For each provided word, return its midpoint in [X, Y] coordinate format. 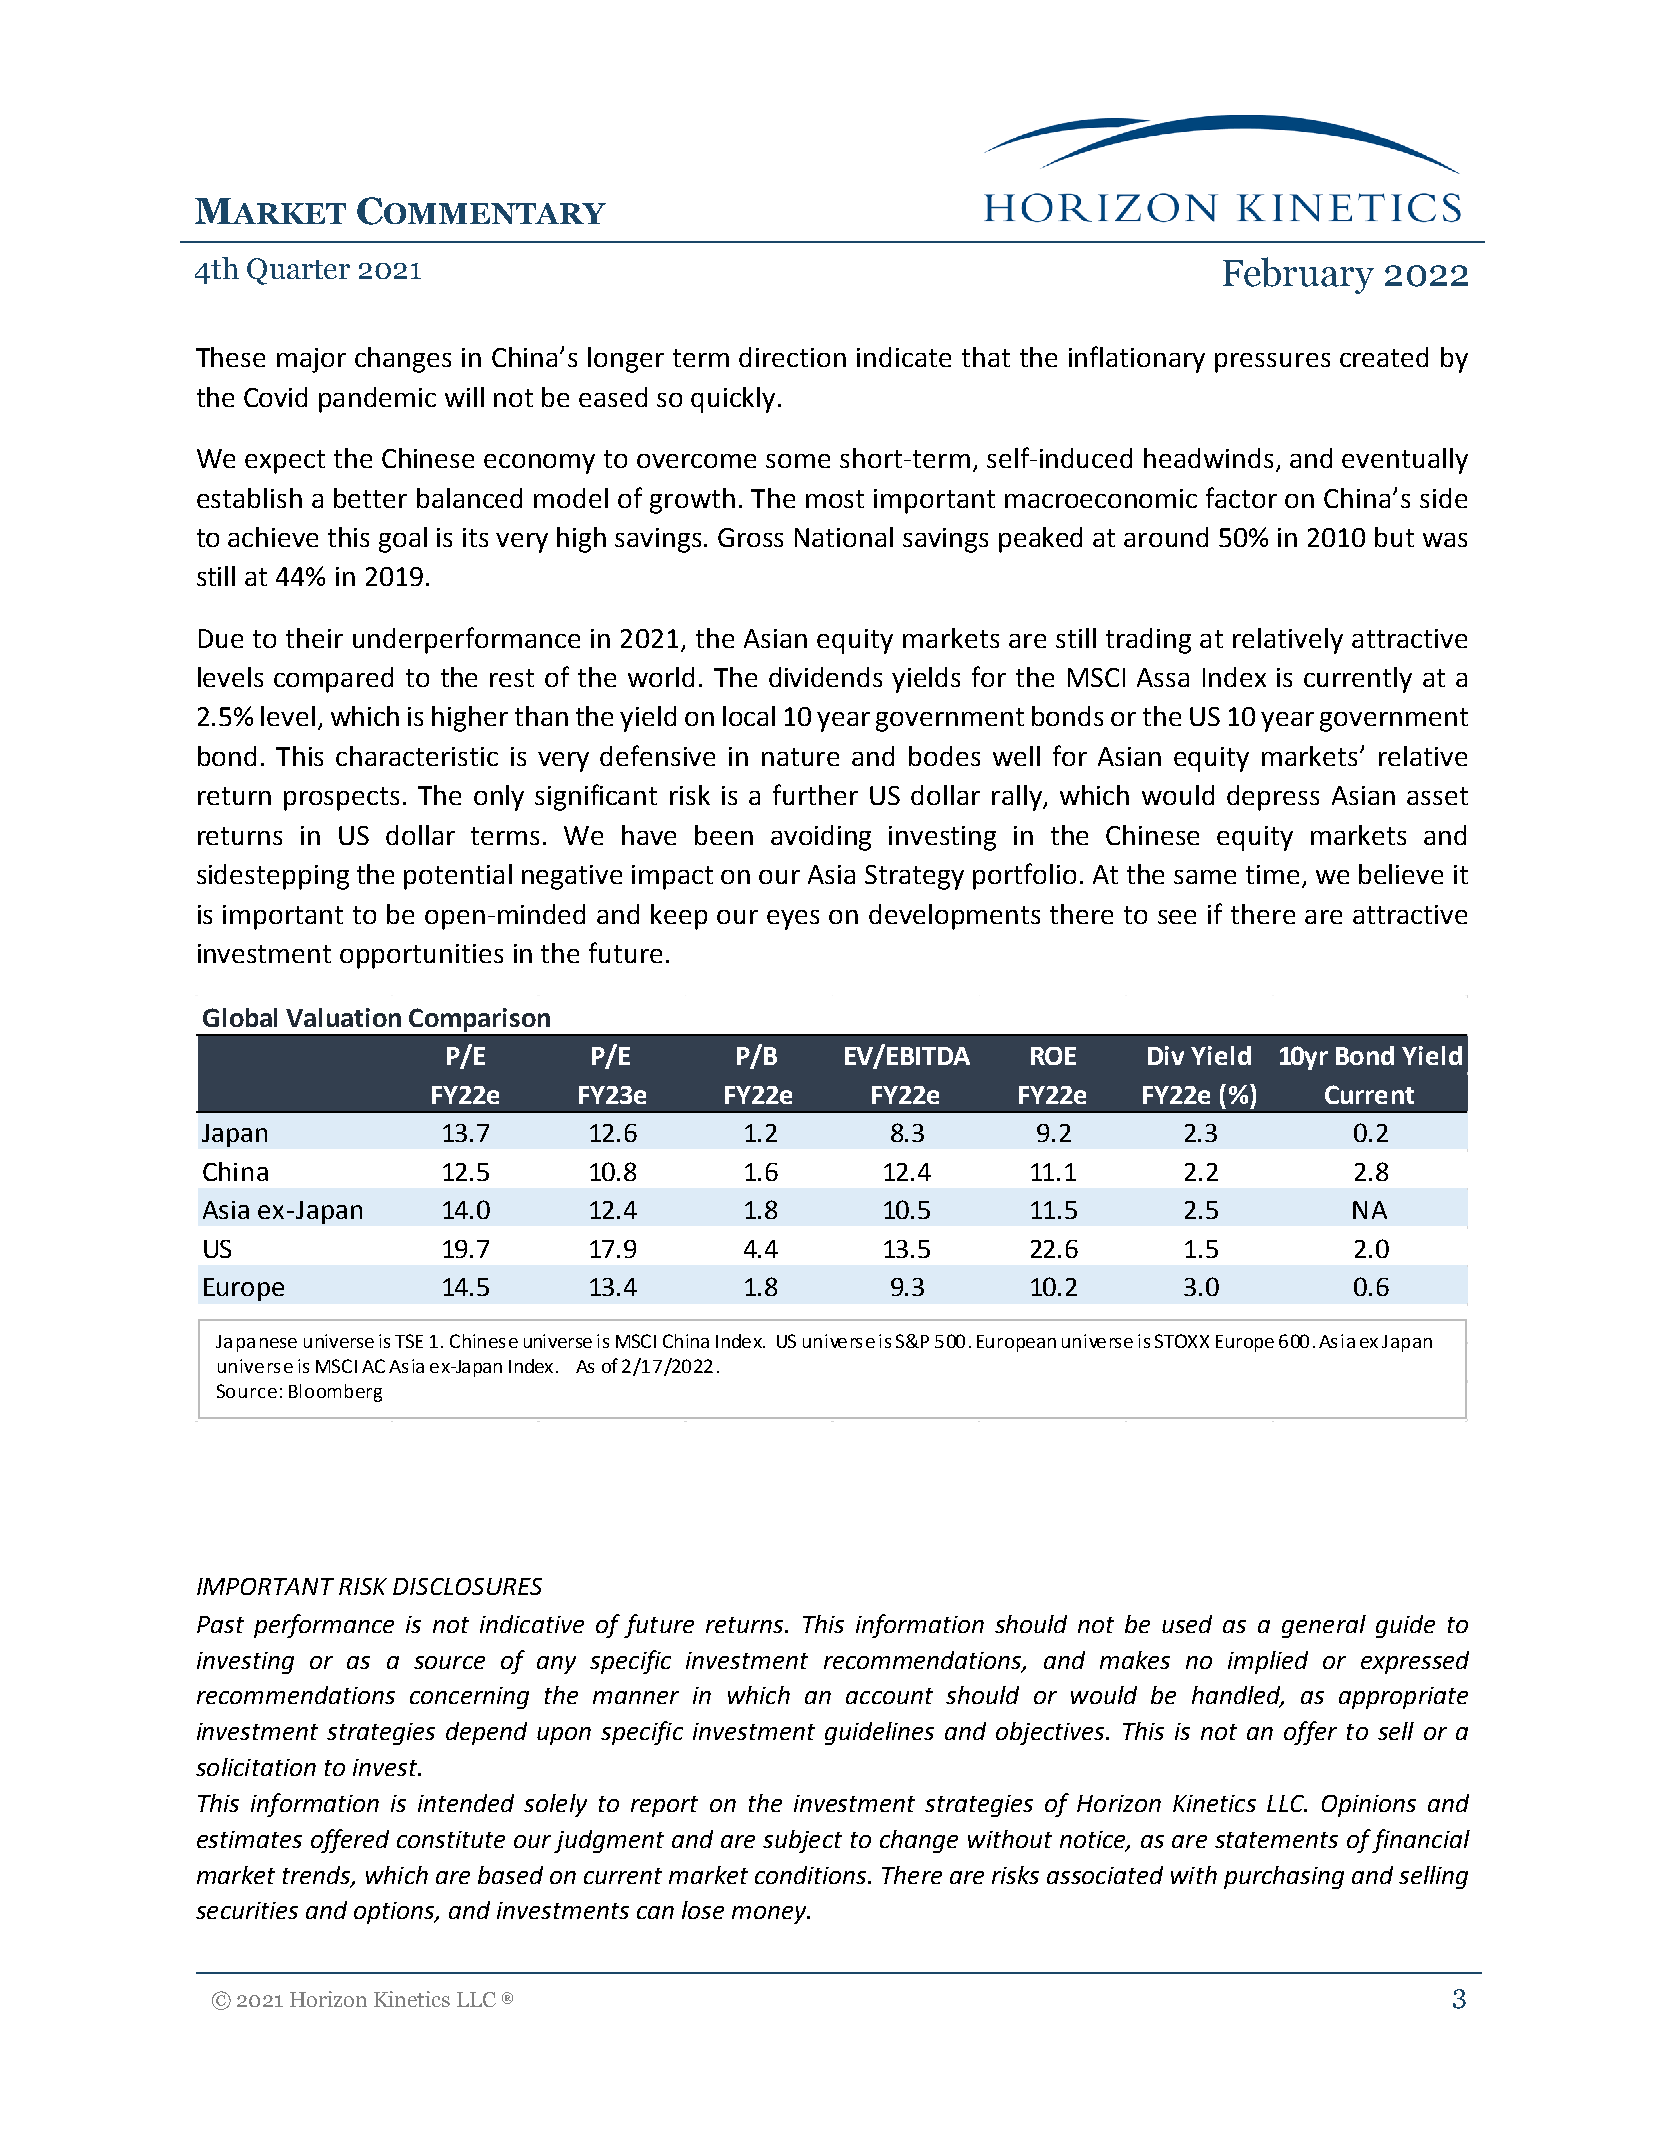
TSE [409, 1341]
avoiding [821, 838]
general [1324, 1626]
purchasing [1284, 1877]
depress [1273, 798]
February [1298, 275]
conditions [812, 1875]
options [395, 1913]
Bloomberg [335, 1393]
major [311, 360]
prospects [341, 799]
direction [792, 357]
